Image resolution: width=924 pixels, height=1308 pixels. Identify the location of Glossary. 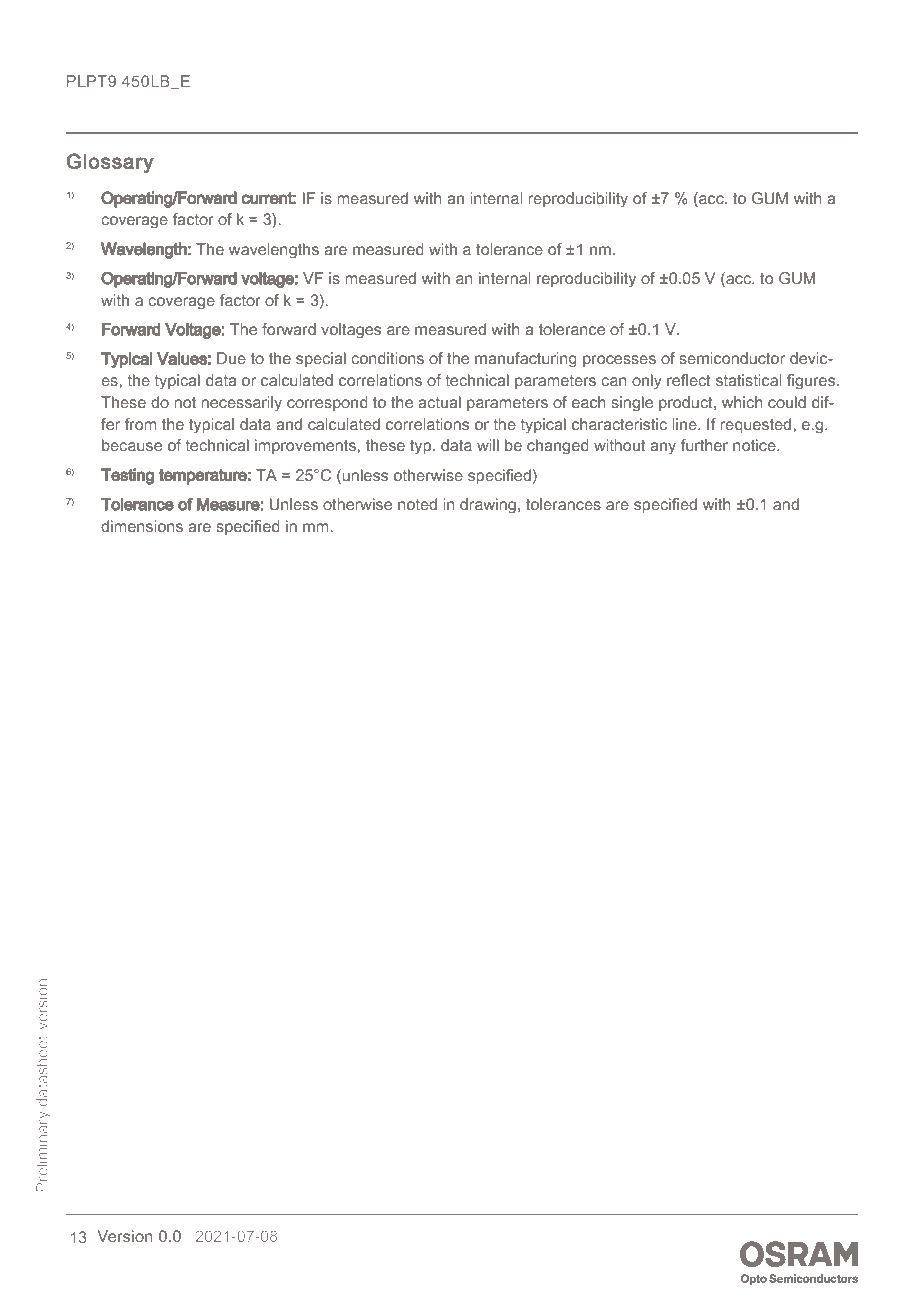
(110, 163).
